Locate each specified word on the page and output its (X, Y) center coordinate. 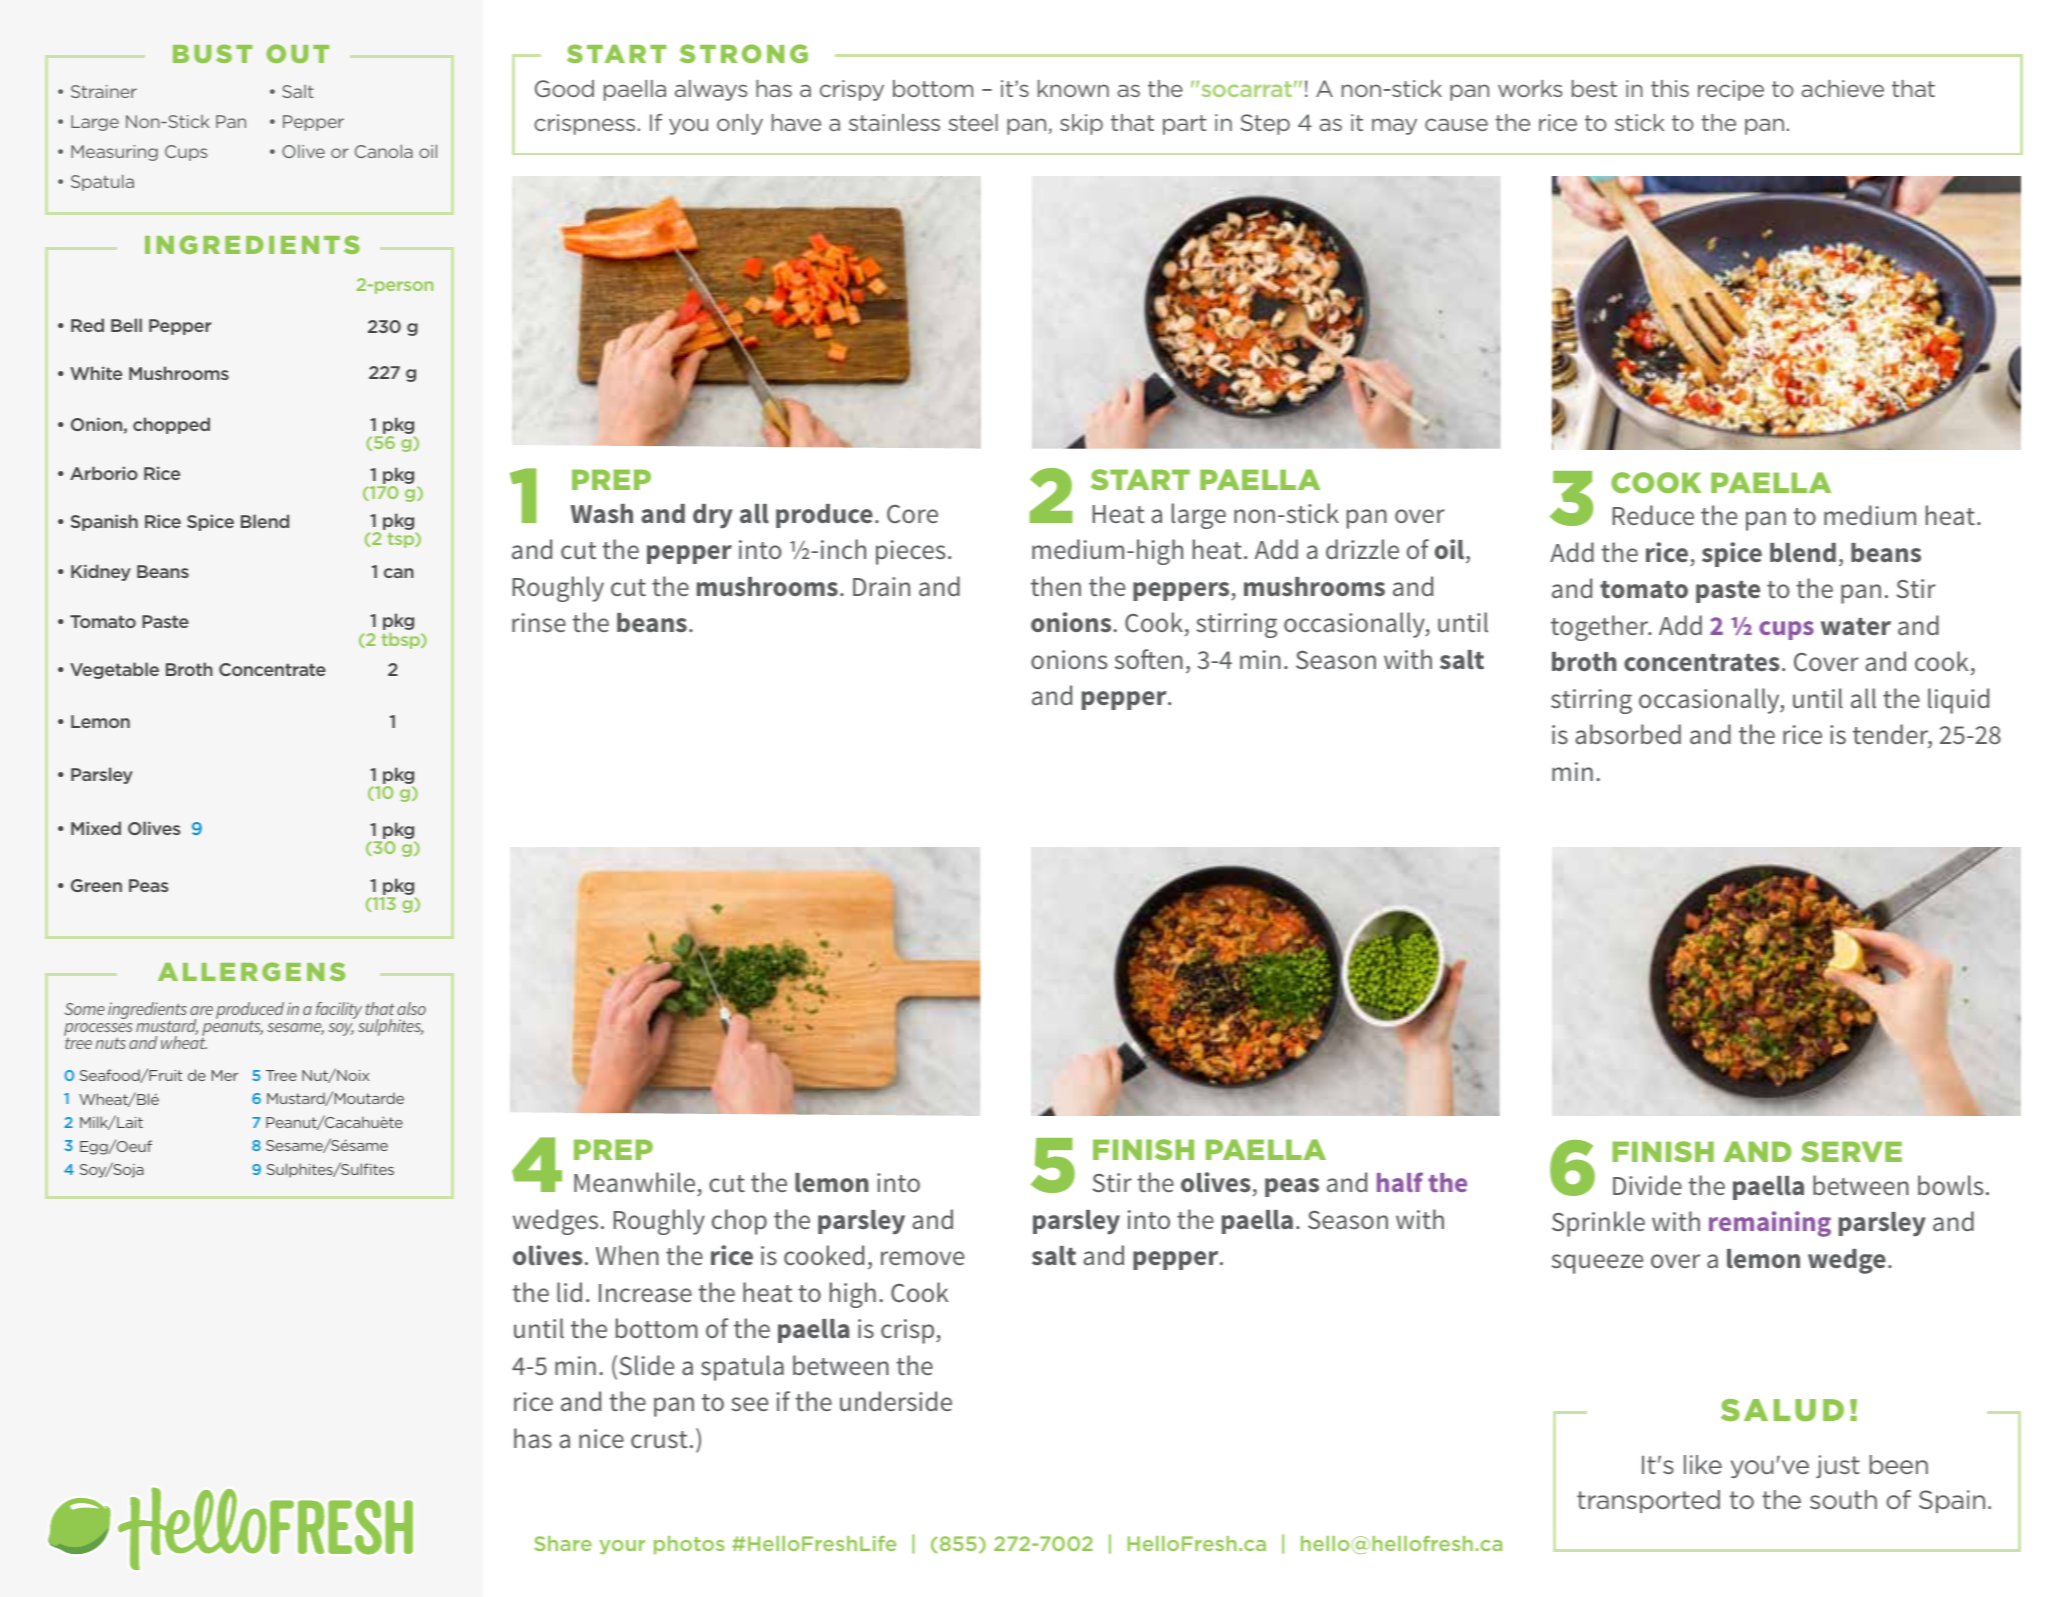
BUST (212, 53)
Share (563, 1543)
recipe (1731, 90)
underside (896, 1401)
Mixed (96, 828)
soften (1149, 659)
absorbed (1628, 734)
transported (1648, 1501)
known (1073, 88)
